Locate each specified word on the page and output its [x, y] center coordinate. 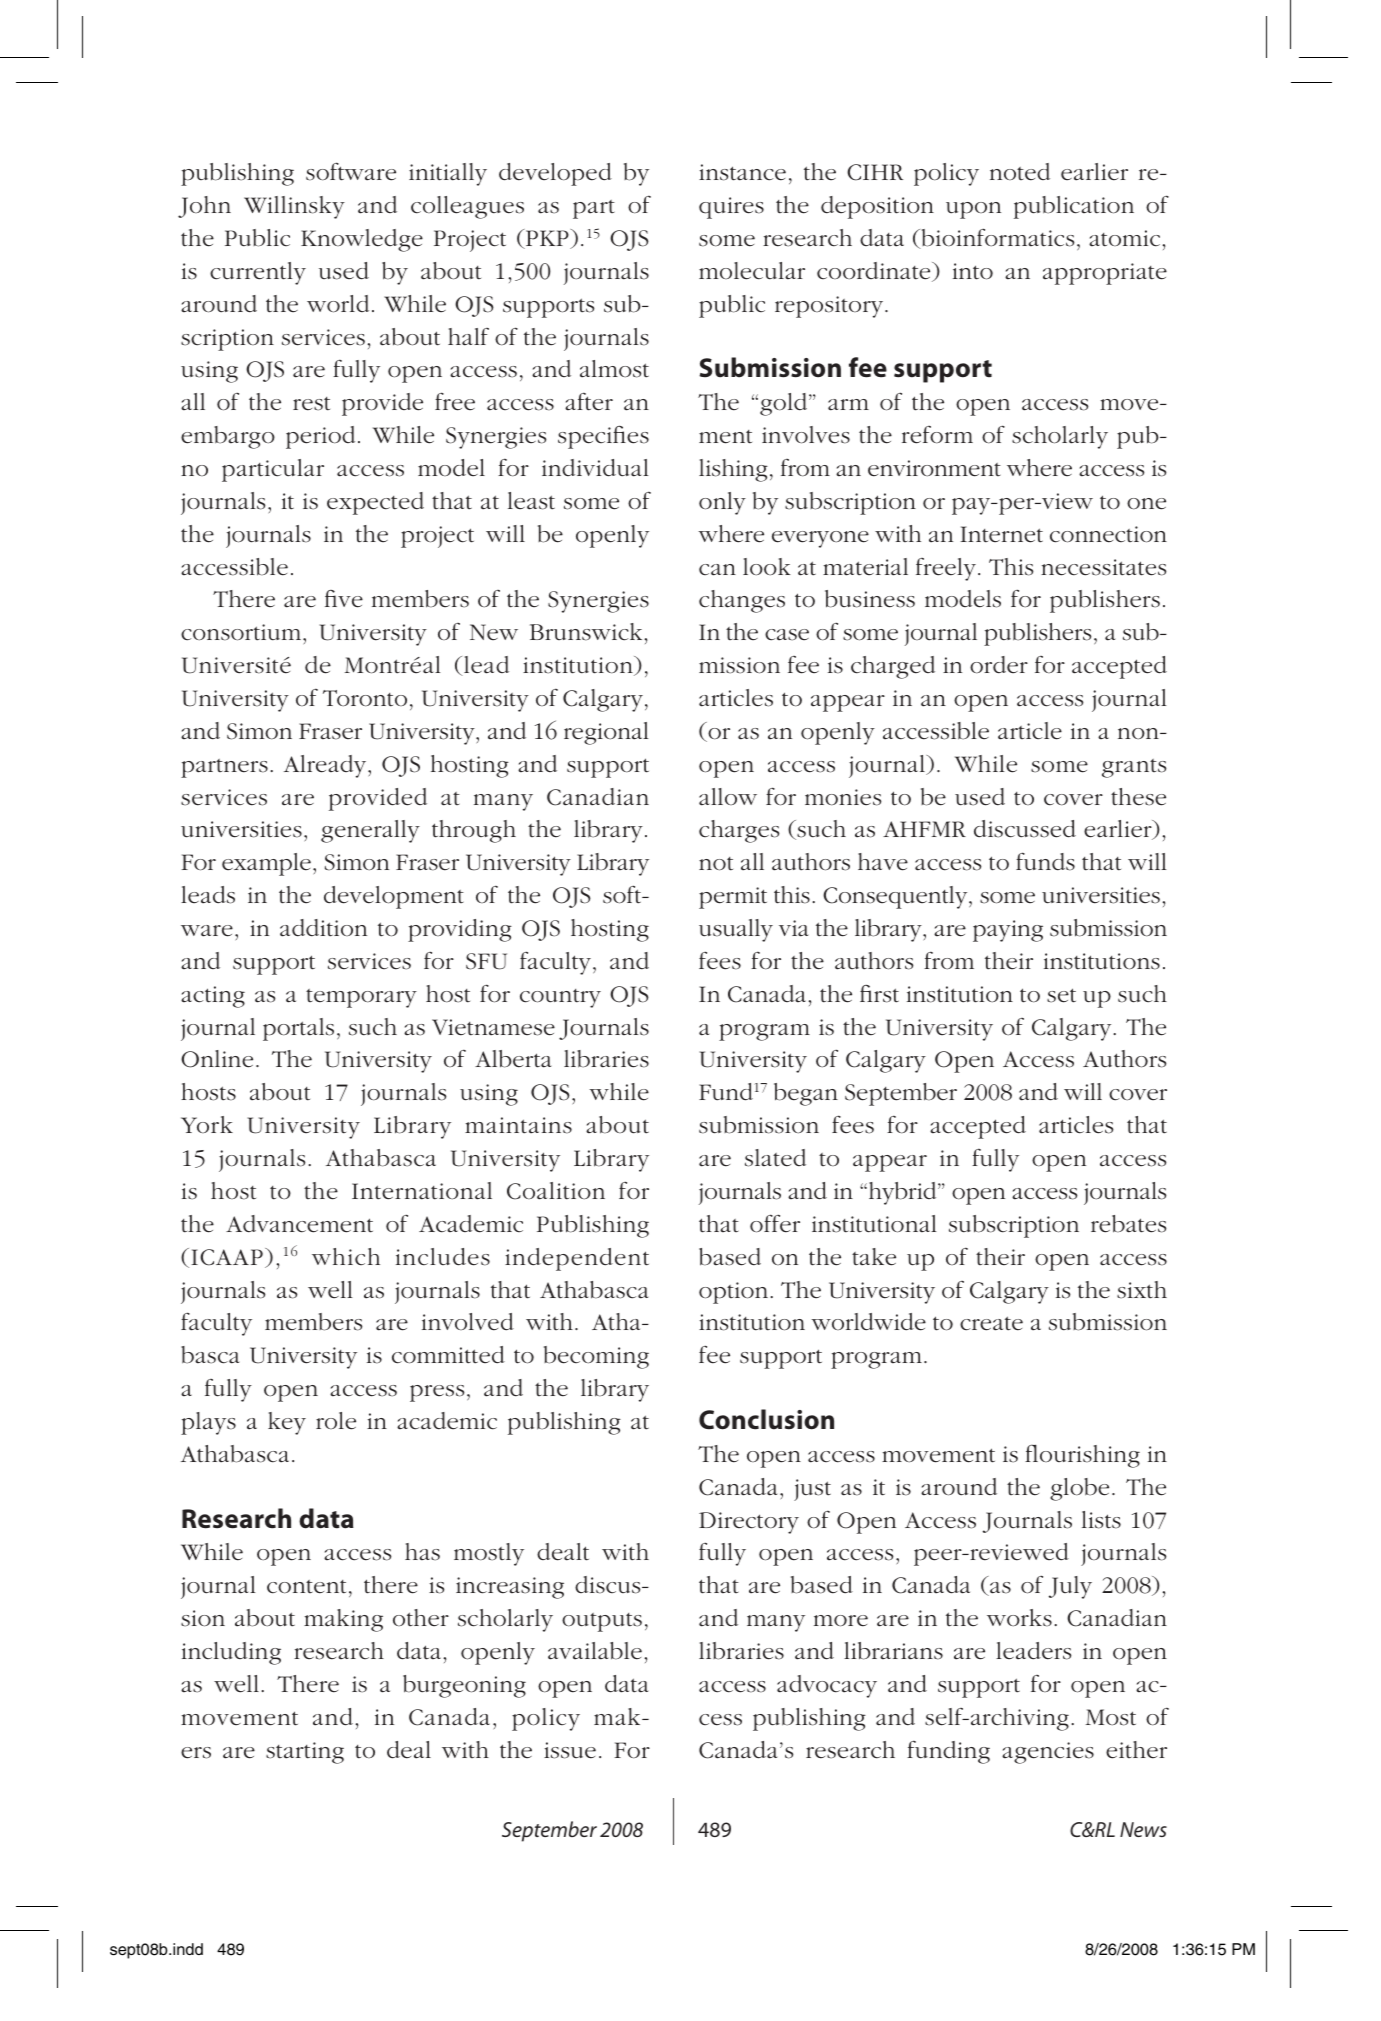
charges [739, 831]
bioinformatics [996, 238]
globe [1079, 1489]
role [336, 1421]
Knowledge [362, 240]
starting [305, 1753]
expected [375, 503]
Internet [1001, 534]
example [266, 864]
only [722, 503]
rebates [1128, 1224]
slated [775, 1158]
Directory [749, 1523]
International [422, 1191]
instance [742, 172]
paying [1008, 931]
